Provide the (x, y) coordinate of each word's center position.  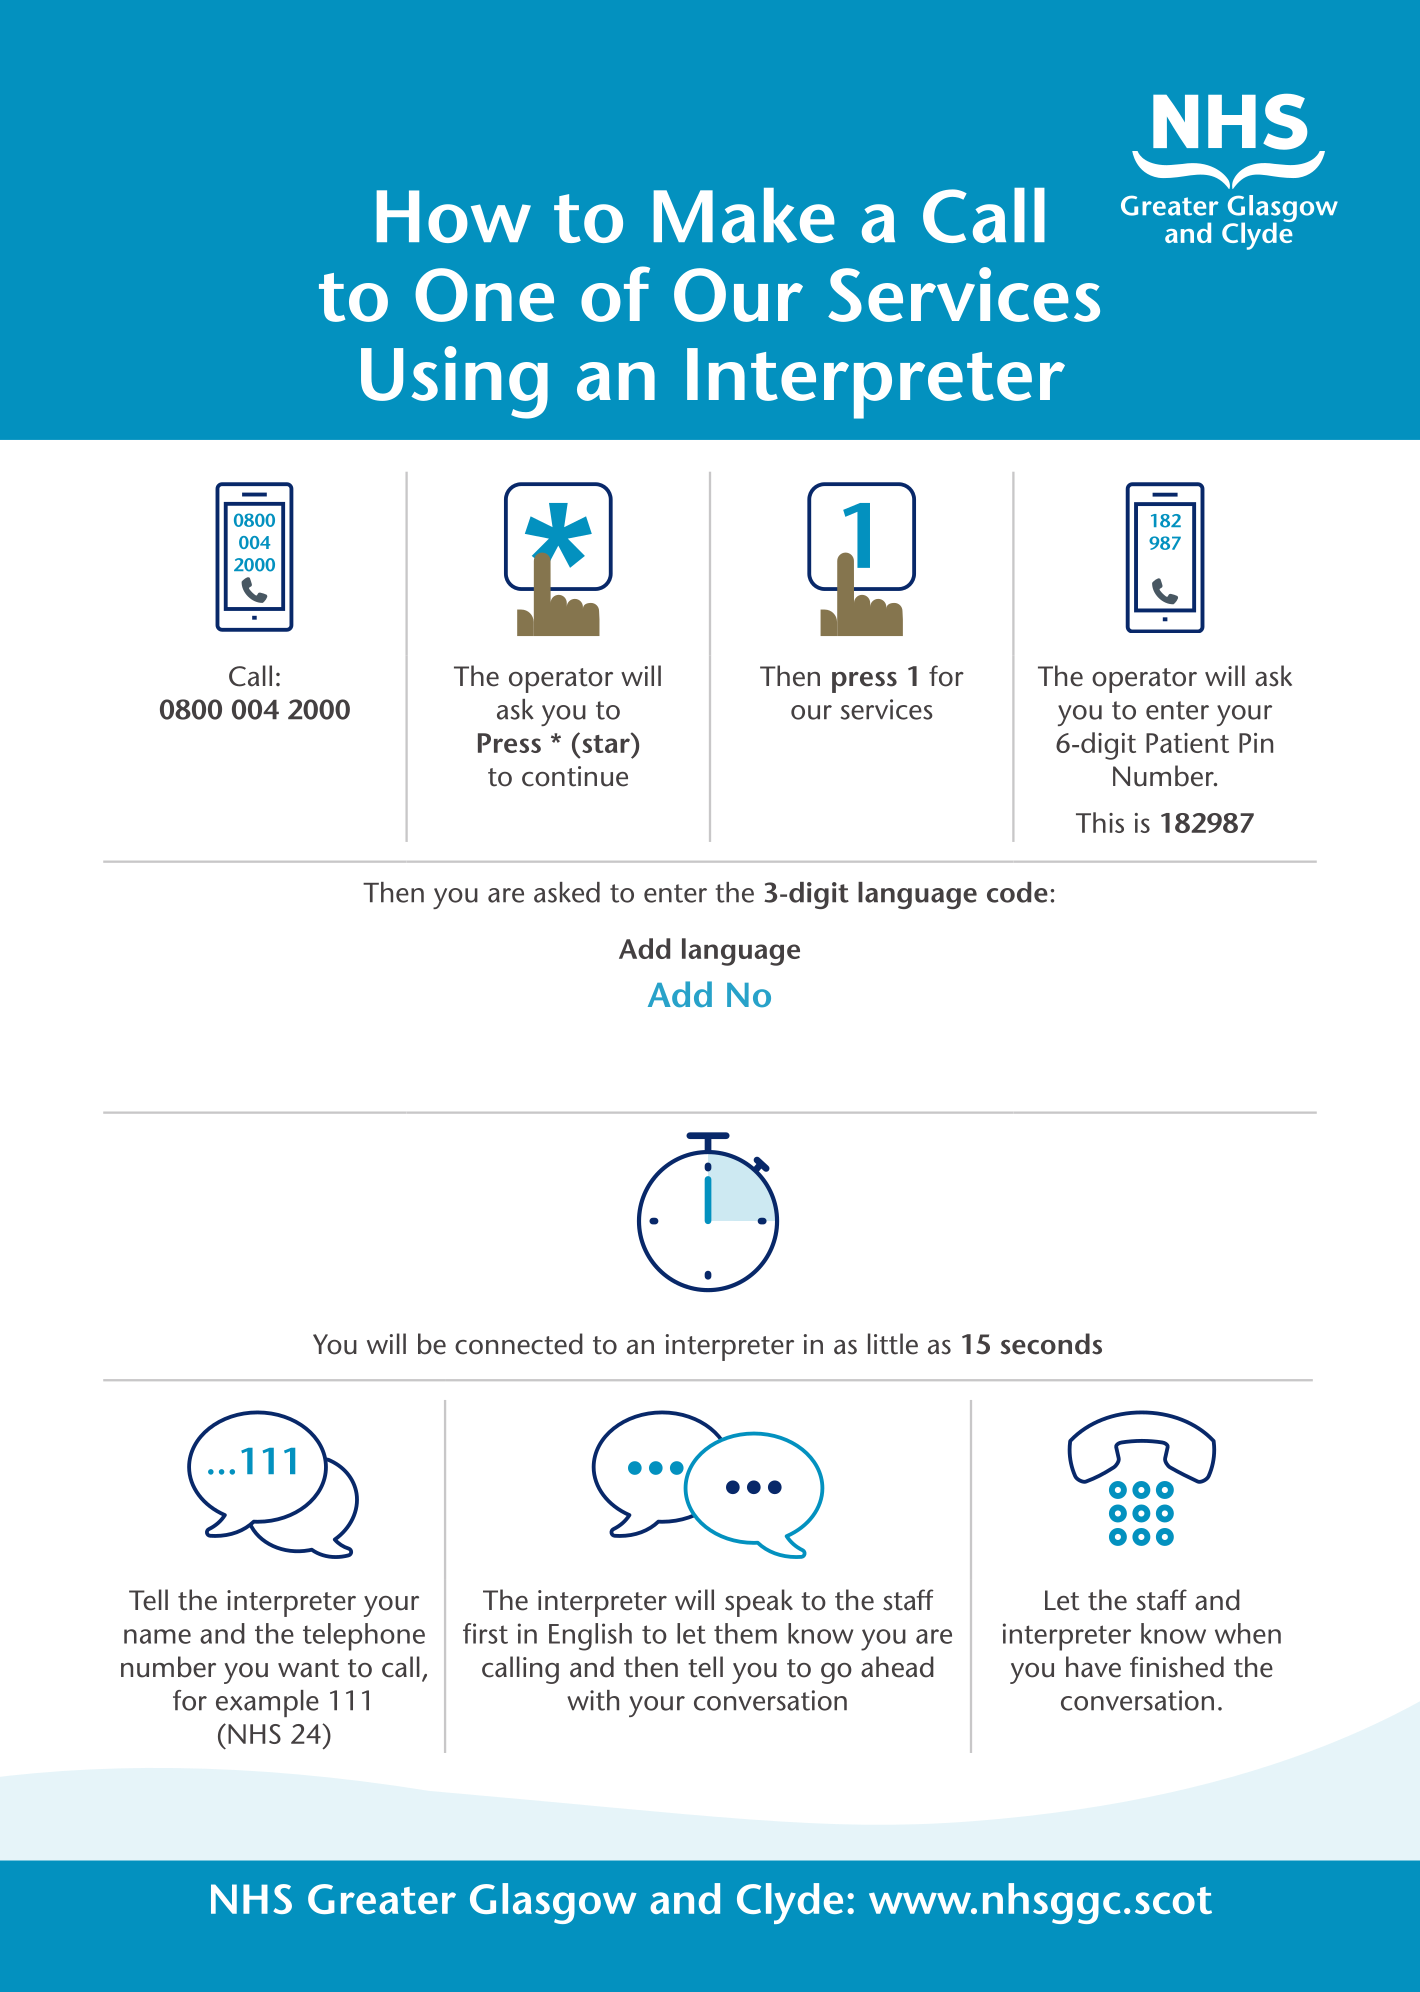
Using (454, 382)
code (1017, 892)
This (1100, 822)
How (454, 216)
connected (519, 1344)
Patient (1187, 743)
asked (567, 892)
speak (759, 1603)
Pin (1256, 743)
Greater (382, 1899)
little (893, 1344)
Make (744, 215)
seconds (1051, 1344)
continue (575, 776)
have (1093, 1667)
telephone (364, 1637)
